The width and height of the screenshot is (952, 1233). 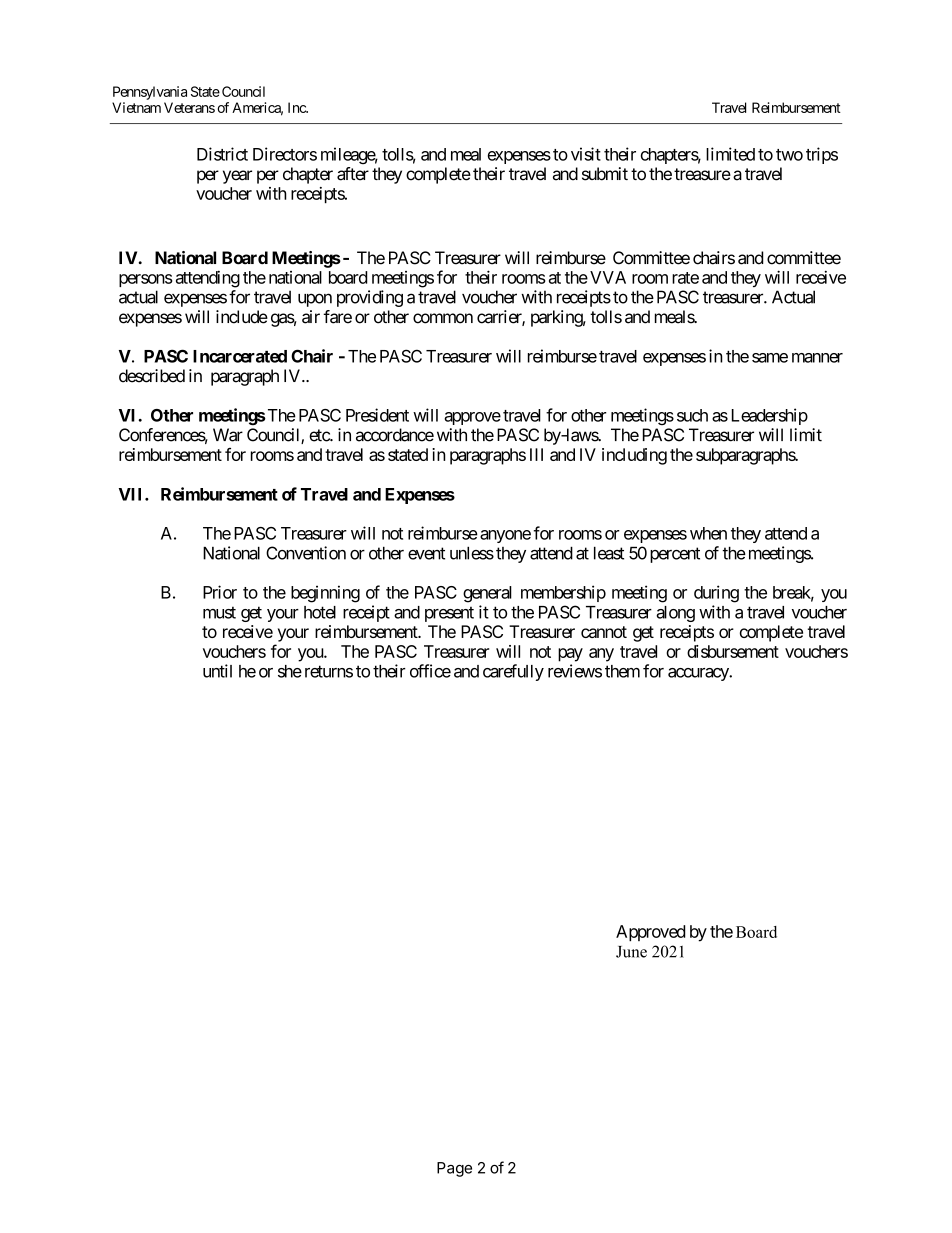 I want to click on June, so click(x=631, y=952).
